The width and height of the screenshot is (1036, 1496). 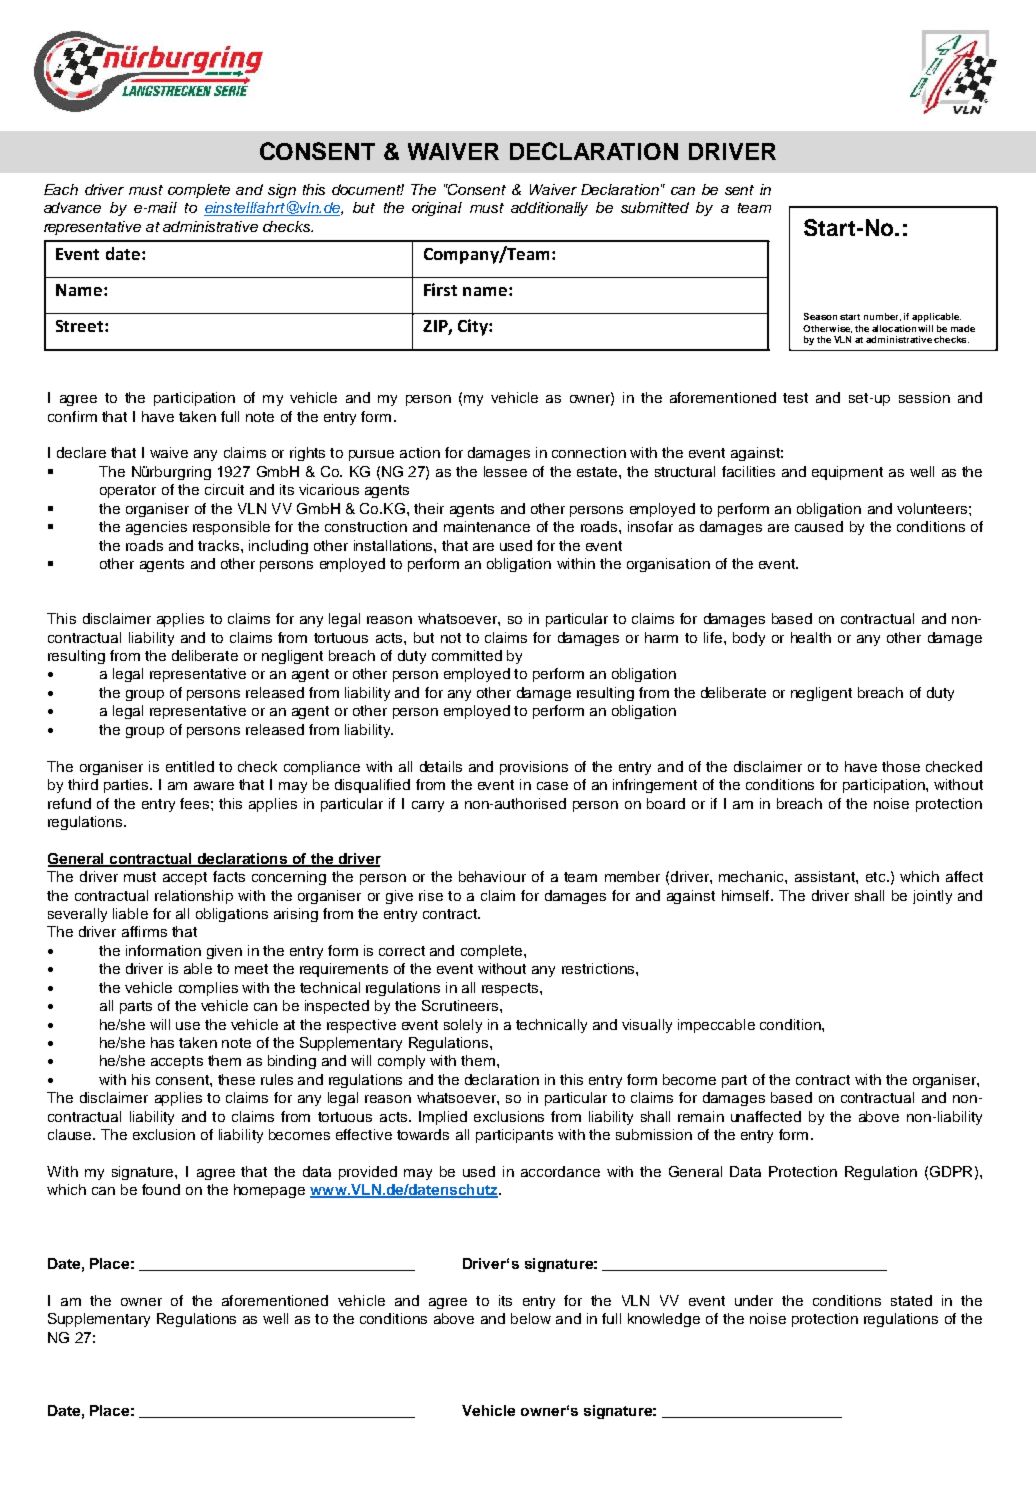 I want to click on health, so click(x=811, y=637).
